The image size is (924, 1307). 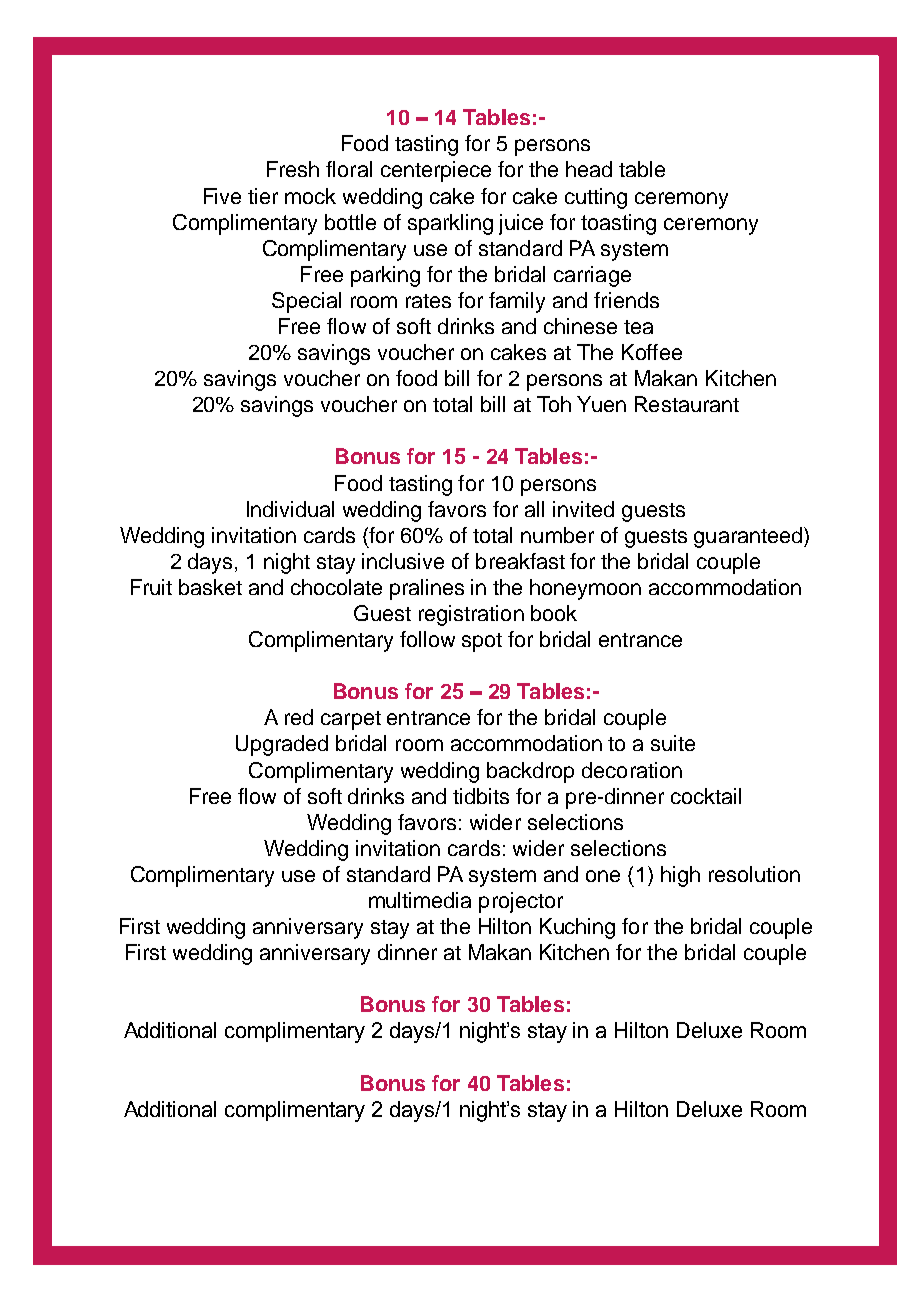 What do you see at coordinates (222, 196) in the image?
I see `Five` at bounding box center [222, 196].
